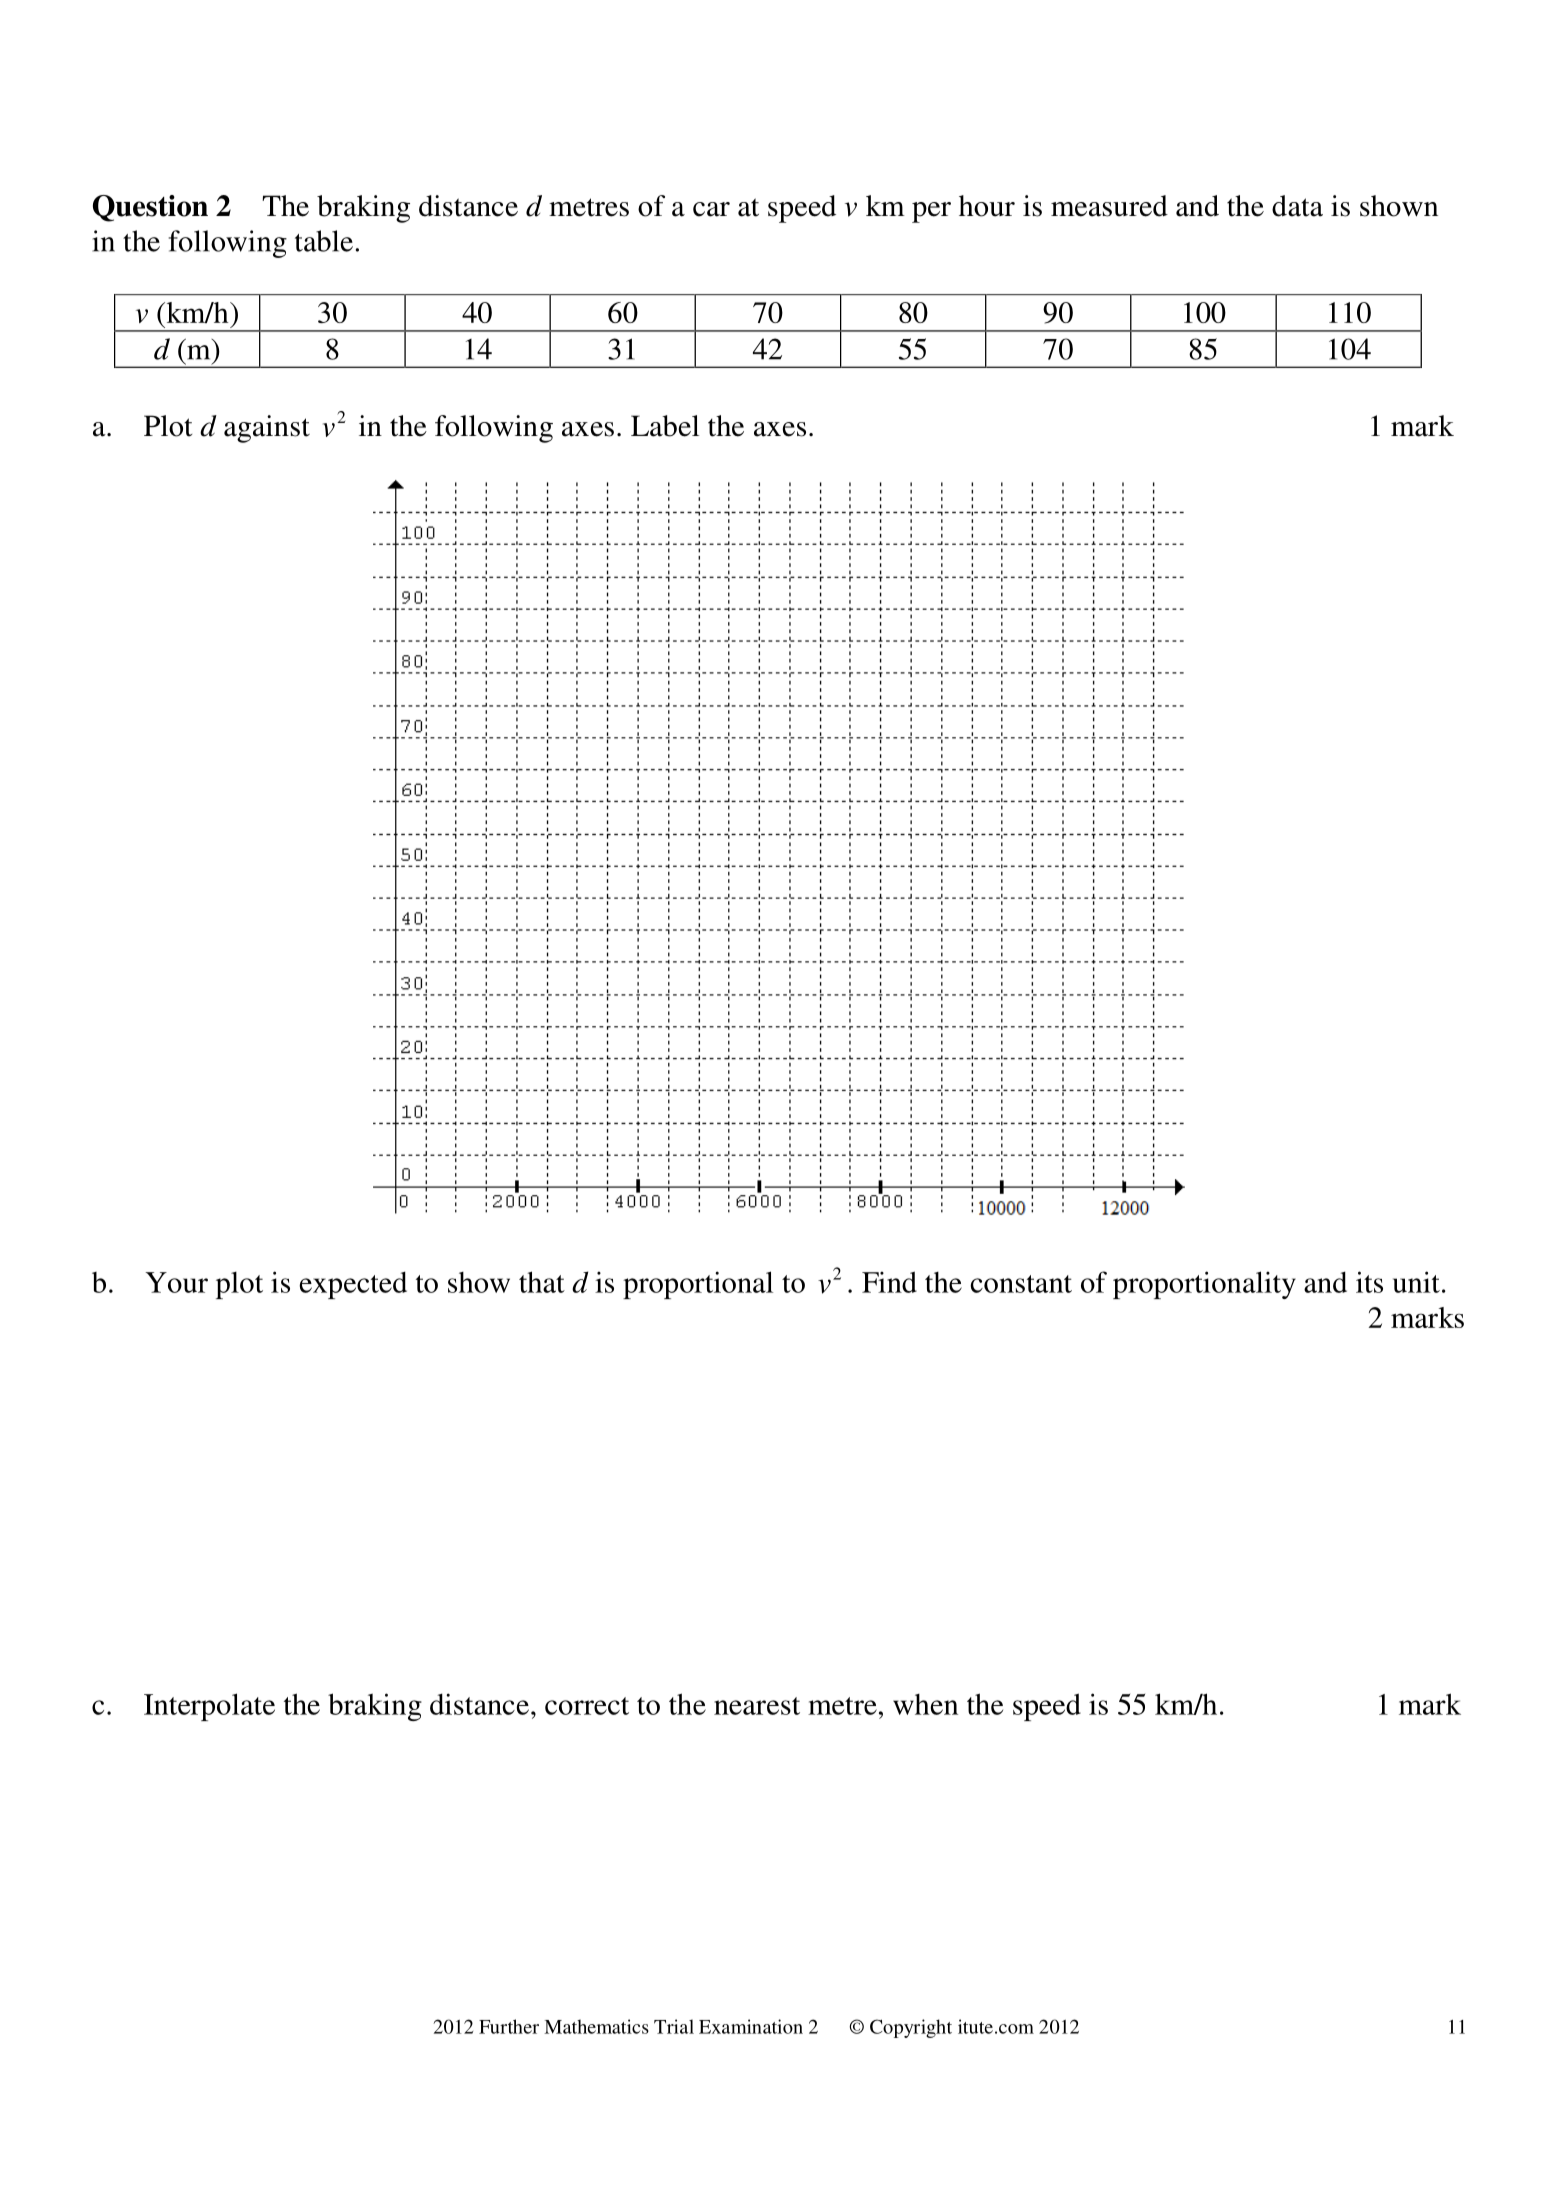 Image resolution: width=1557 pixels, height=2203 pixels. I want to click on car, so click(711, 209).
